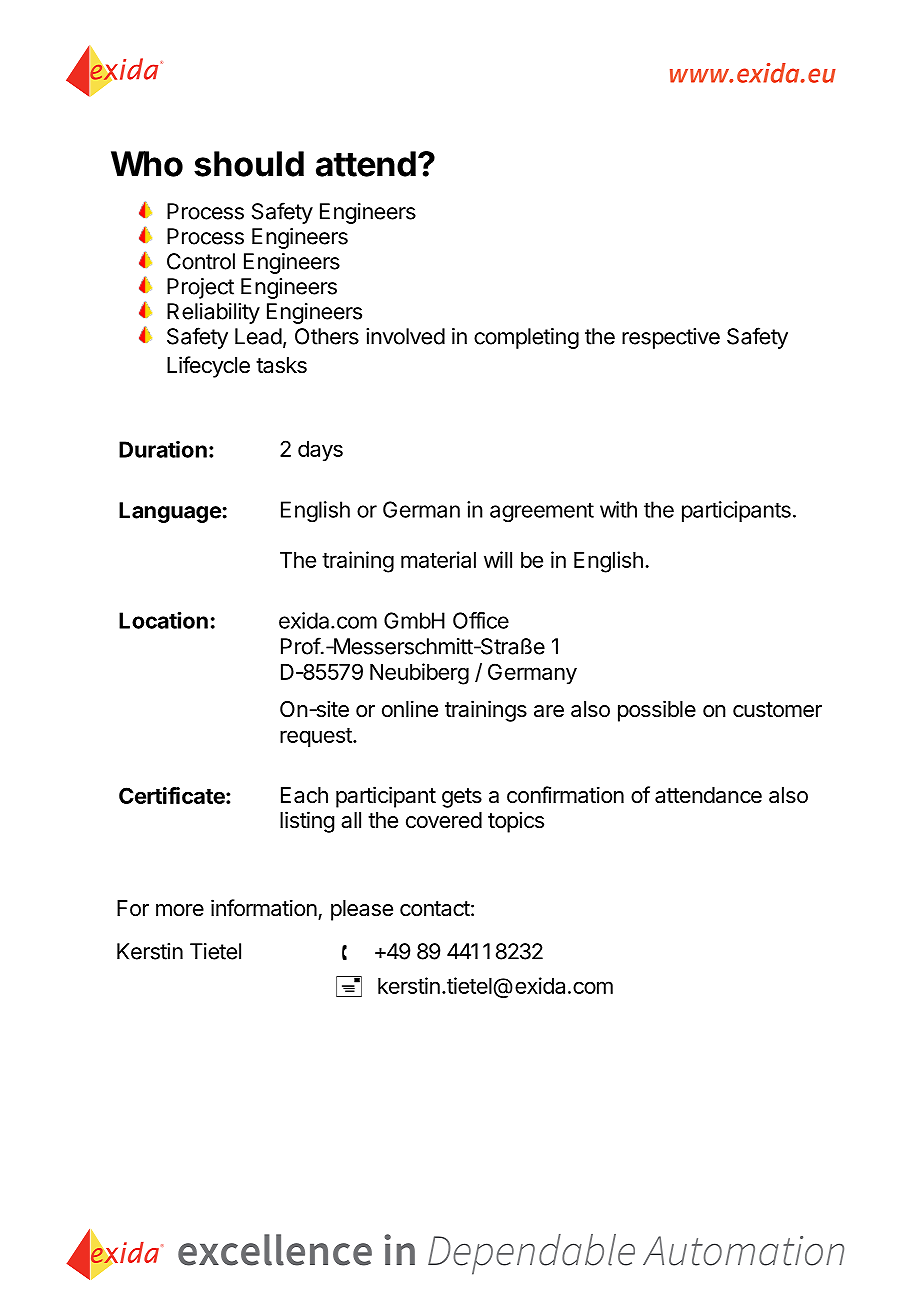 This image has width=924, height=1308. I want to click on respective, so click(671, 338).
